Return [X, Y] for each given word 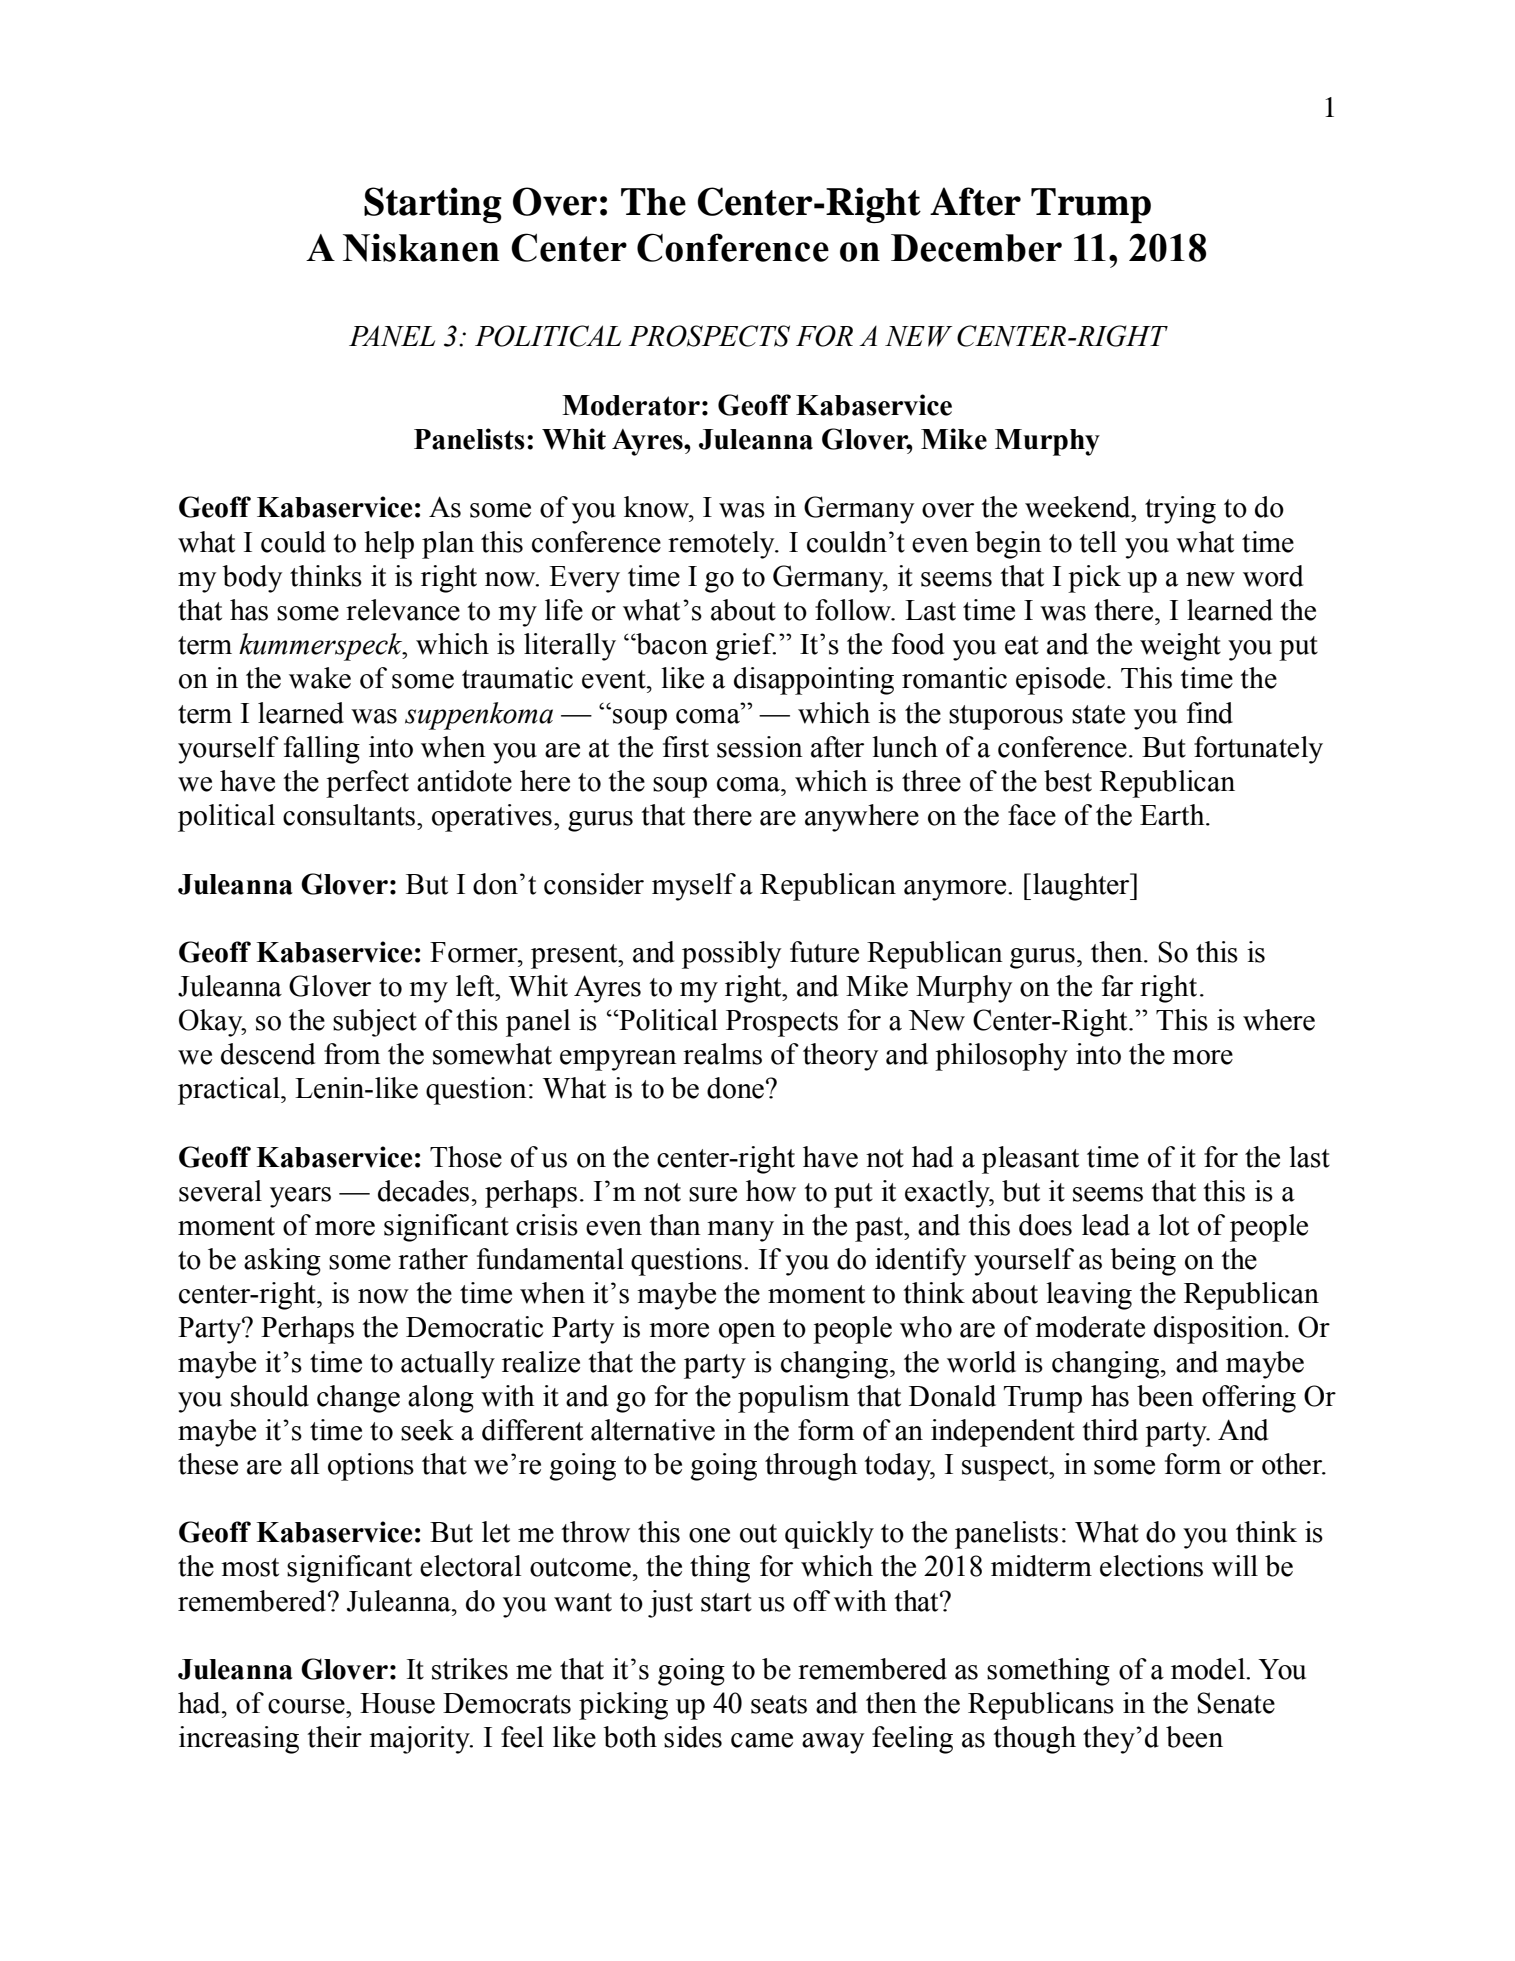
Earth [1173, 815]
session [760, 747]
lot [1174, 1225]
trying [1180, 510]
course [307, 1706]
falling [322, 750]
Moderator [631, 405]
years [300, 1197]
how [771, 1191]
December [976, 248]
